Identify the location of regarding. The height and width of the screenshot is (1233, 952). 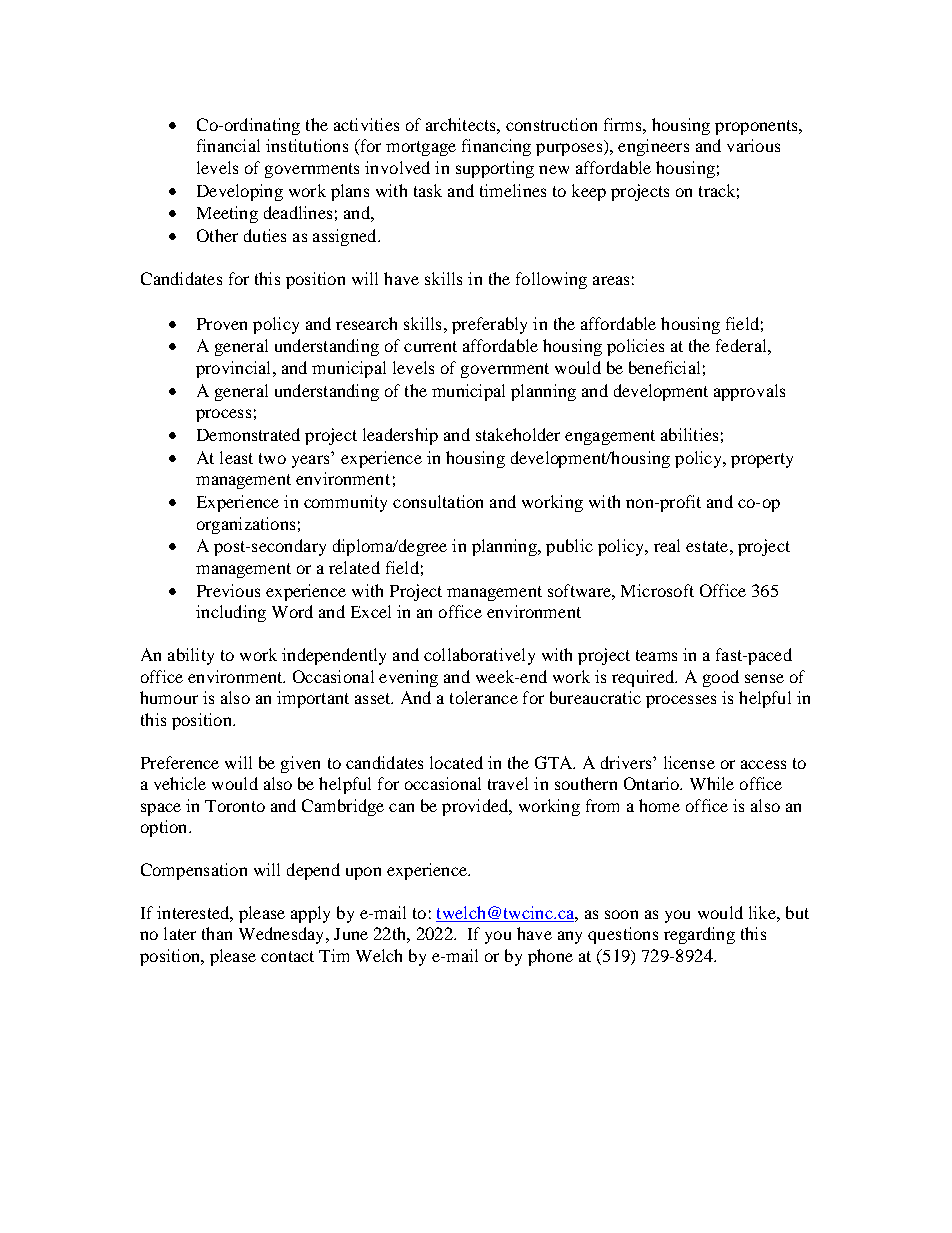
(699, 935).
